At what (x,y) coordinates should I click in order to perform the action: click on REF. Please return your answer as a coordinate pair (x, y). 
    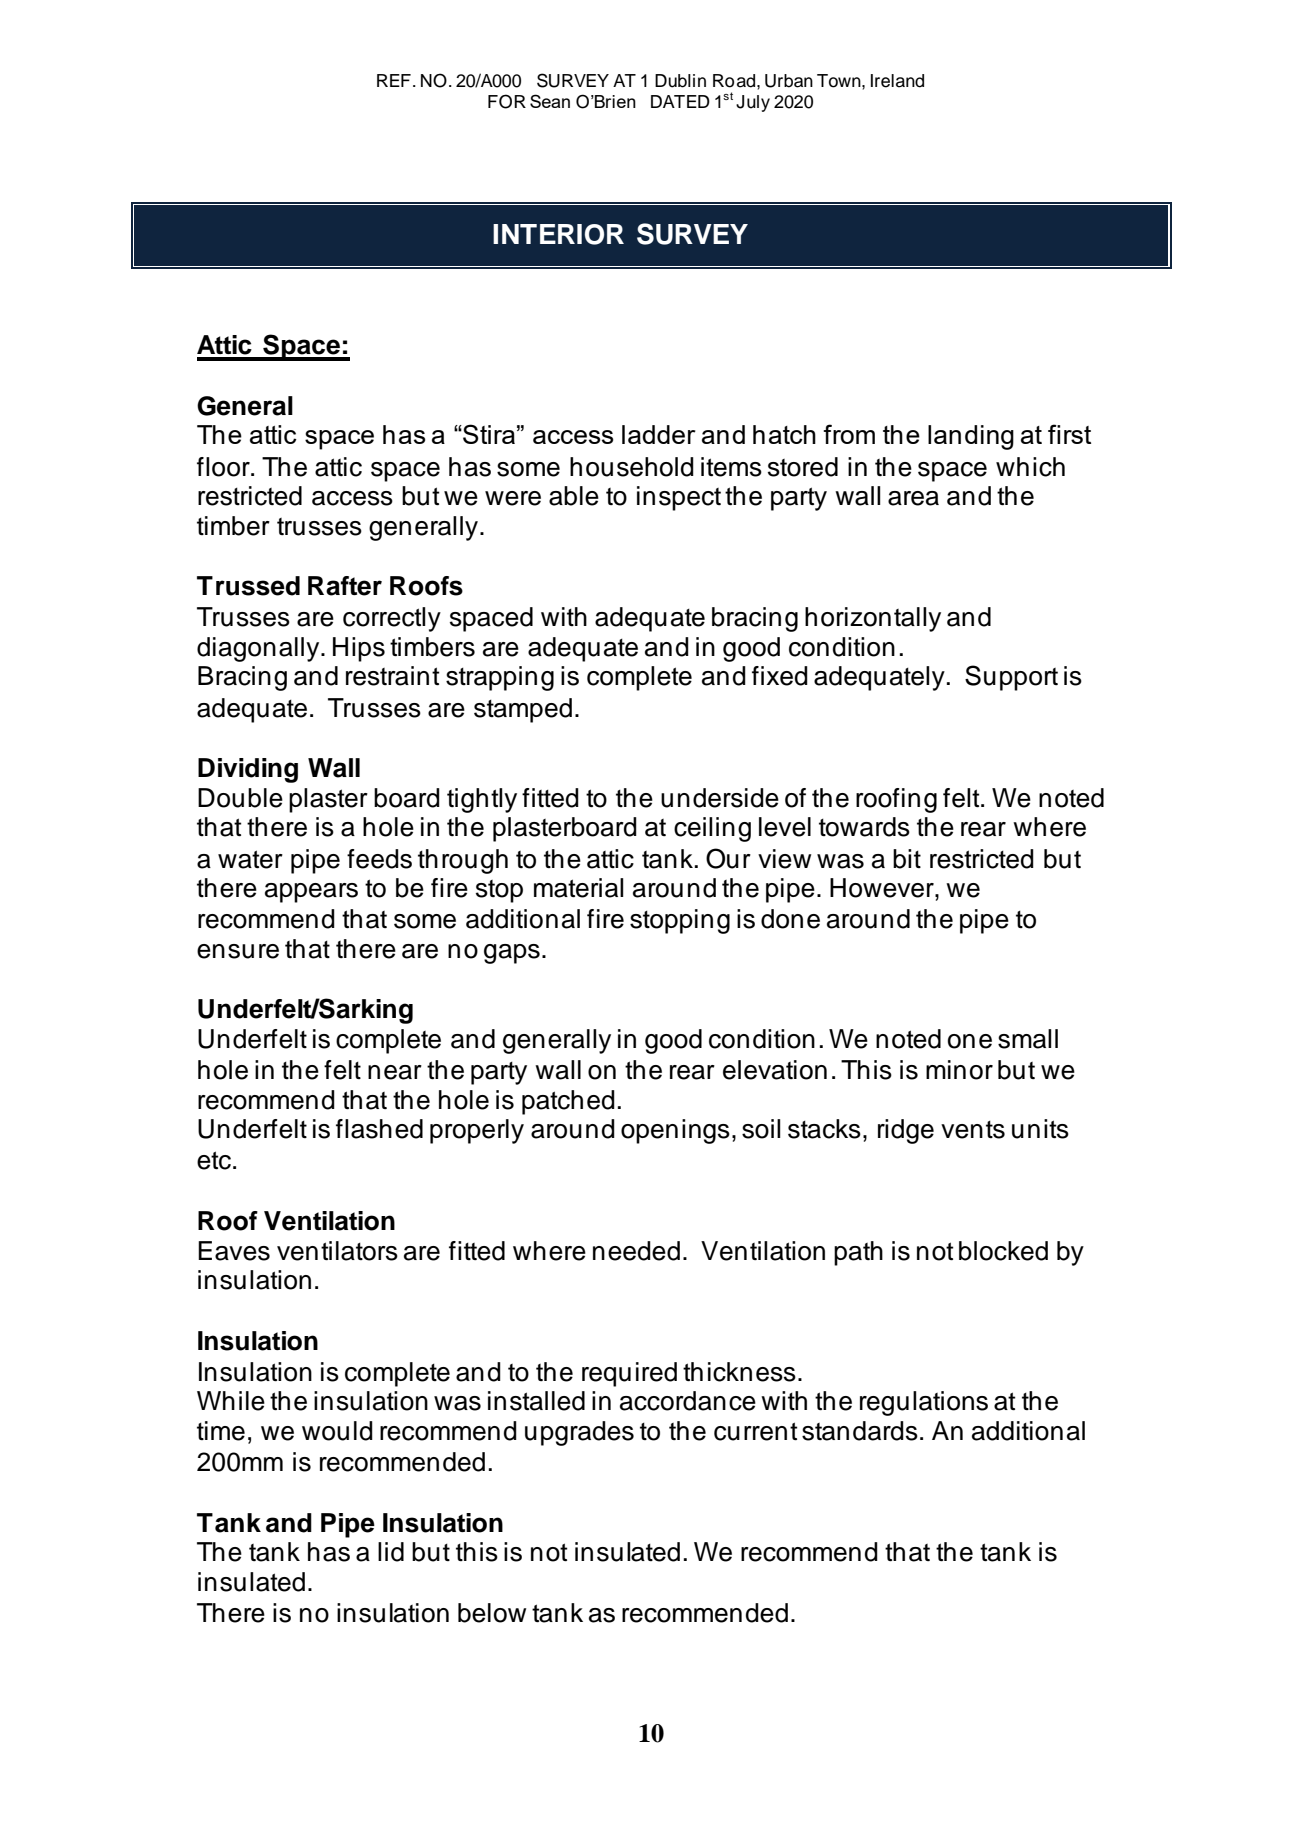
    Looking at the image, I should click on (394, 80).
